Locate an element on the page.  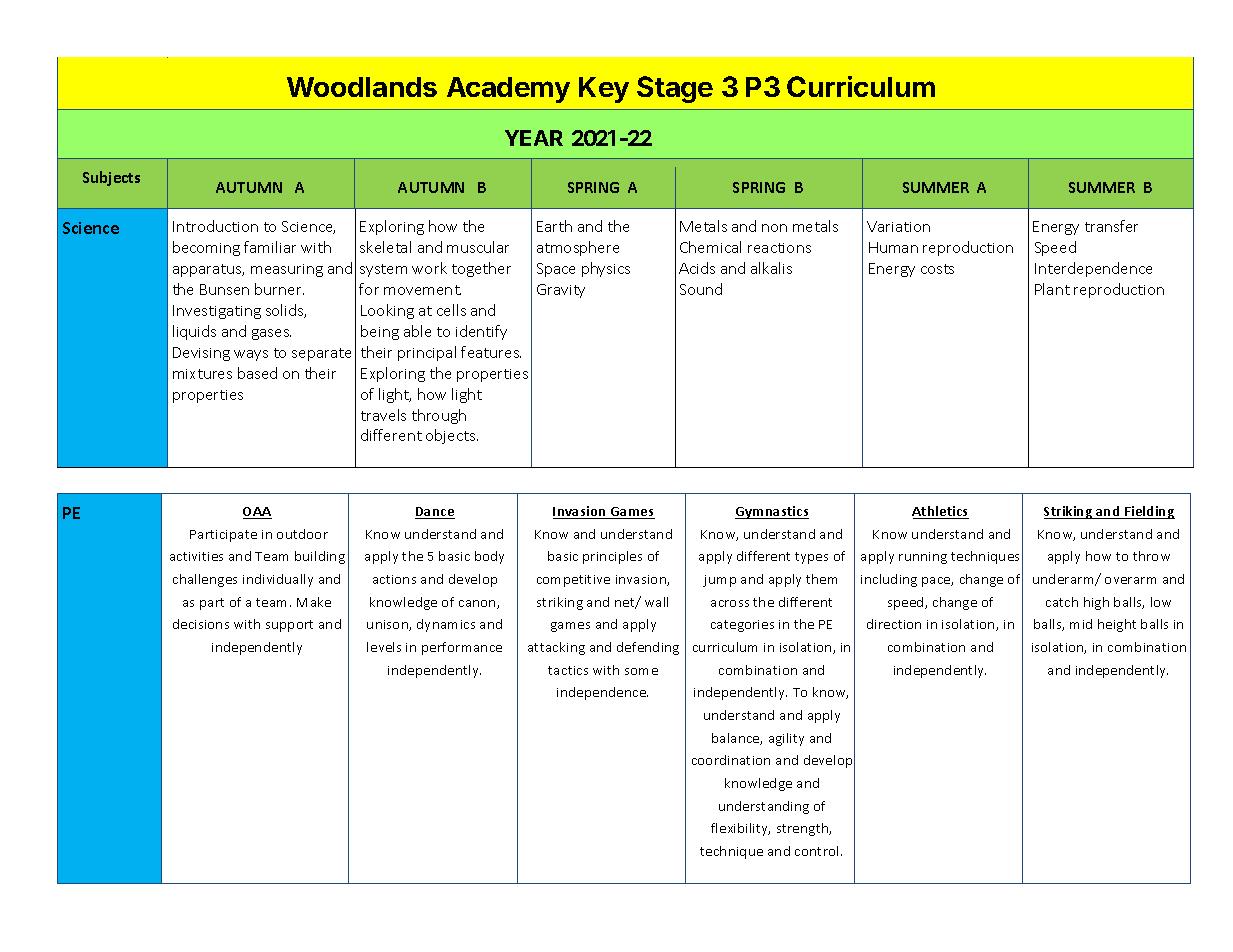
Woodlands is located at coordinates (362, 87).
